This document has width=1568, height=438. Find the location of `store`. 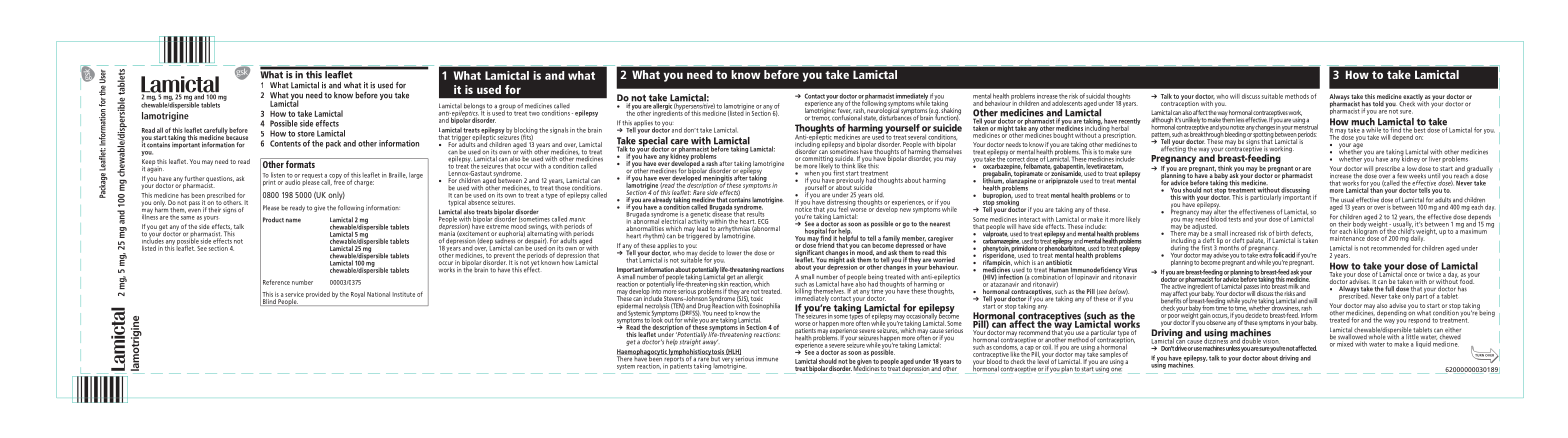

store is located at coordinates (306, 134).
